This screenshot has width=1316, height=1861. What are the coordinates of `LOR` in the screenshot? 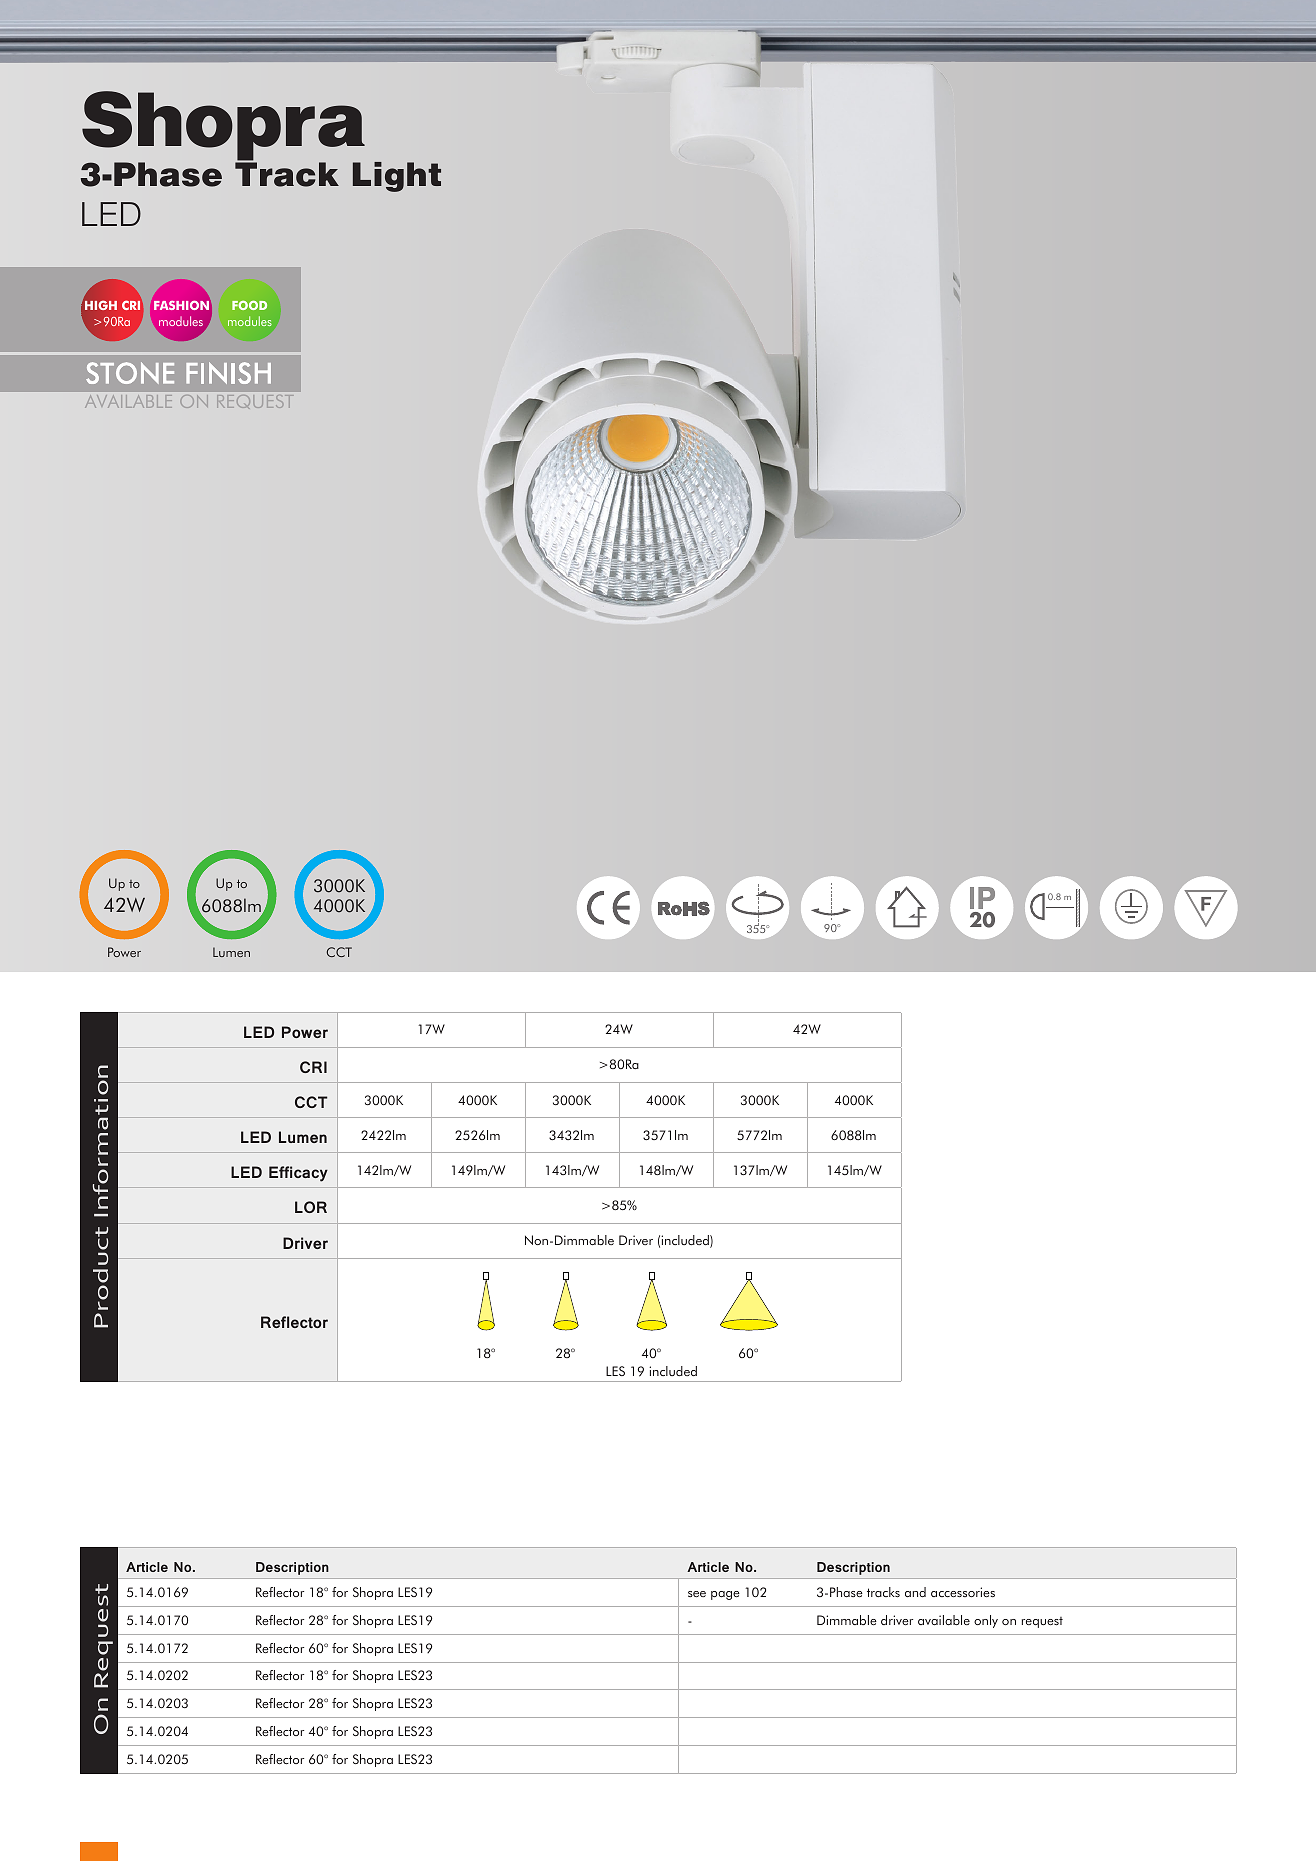 It's located at (311, 1207).
